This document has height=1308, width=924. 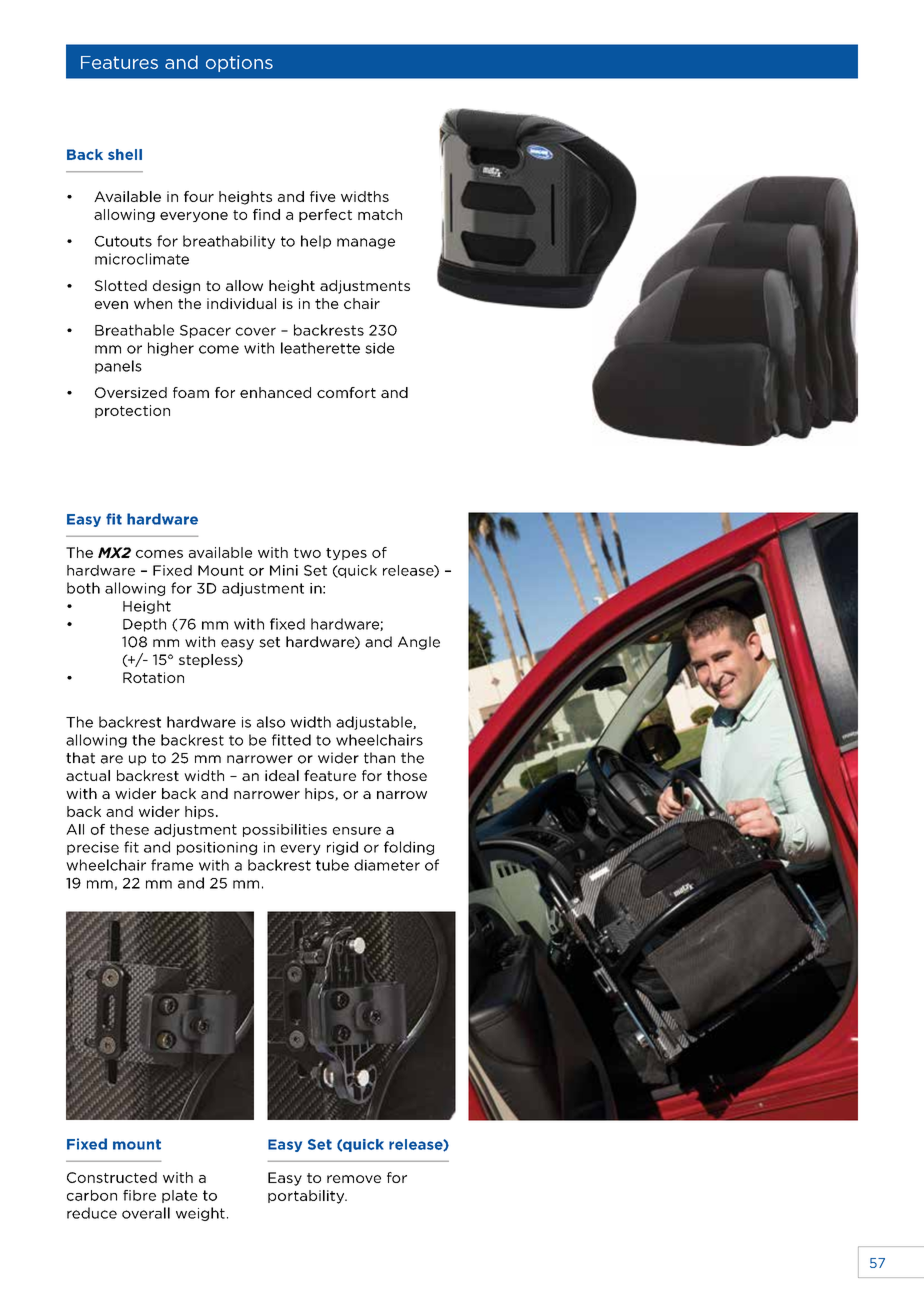 I want to click on remove, so click(x=354, y=1179).
